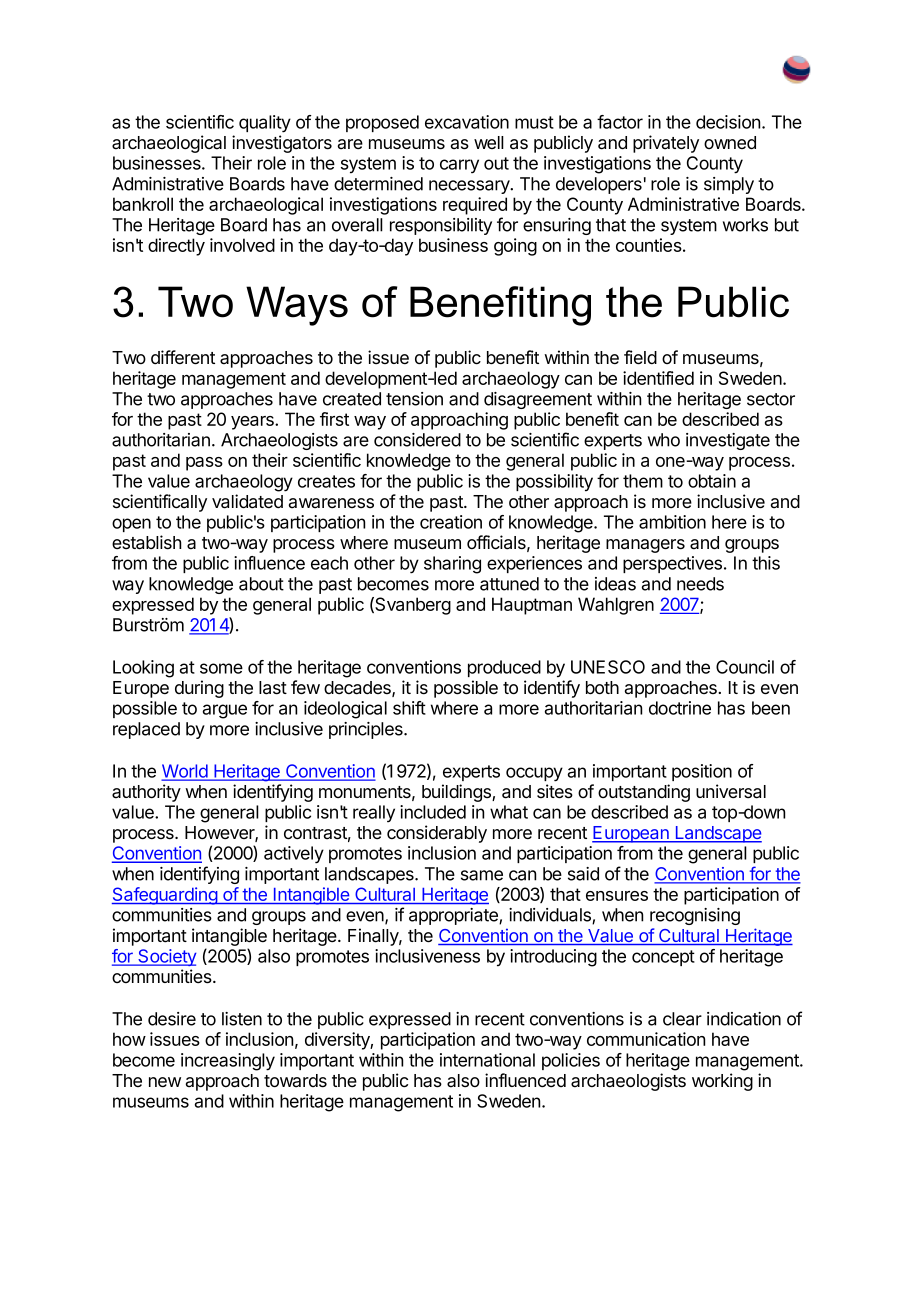 The height and width of the screenshot is (1308, 924). I want to click on World, so click(186, 772).
